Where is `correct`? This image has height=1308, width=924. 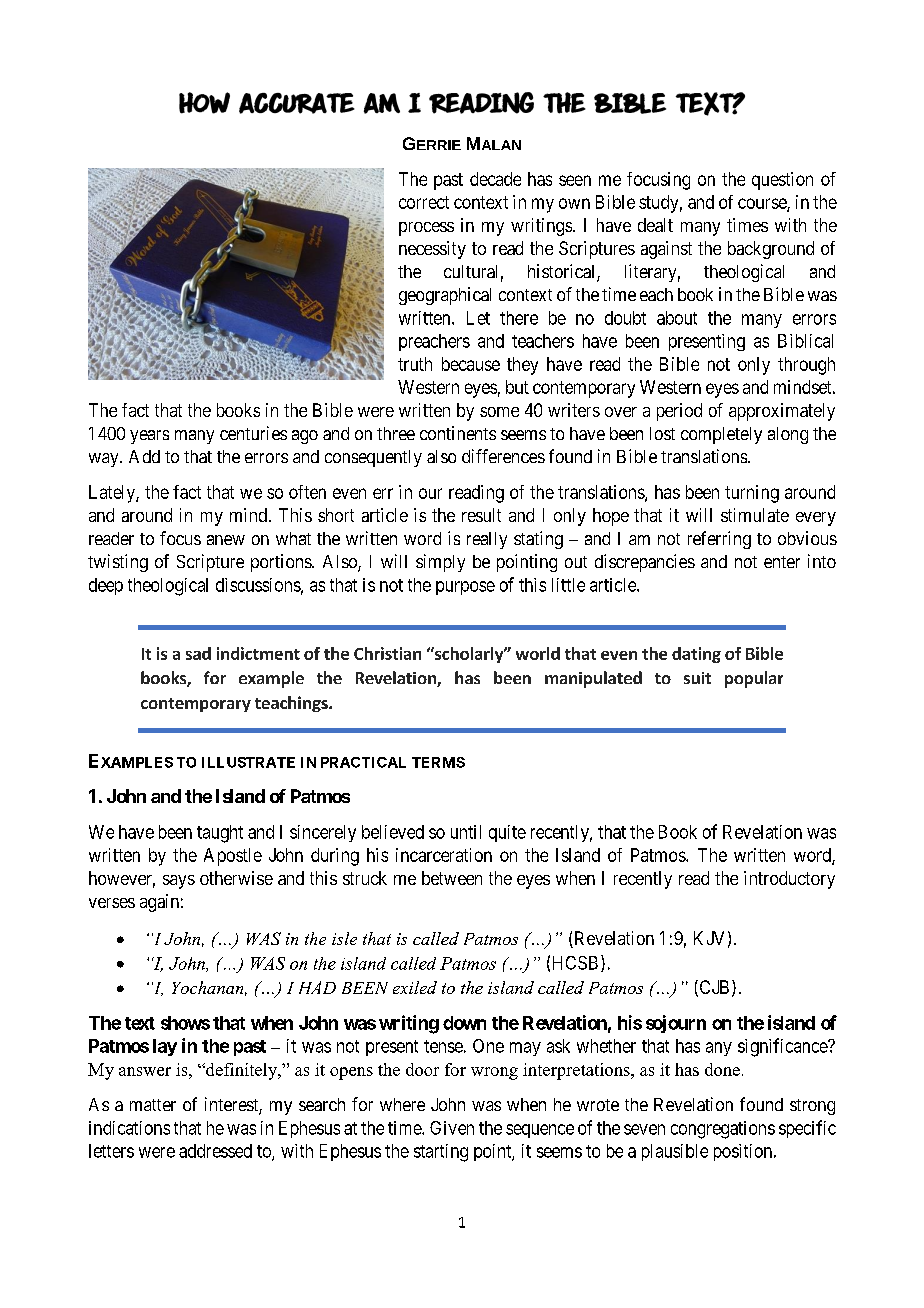
correct is located at coordinates (424, 202).
